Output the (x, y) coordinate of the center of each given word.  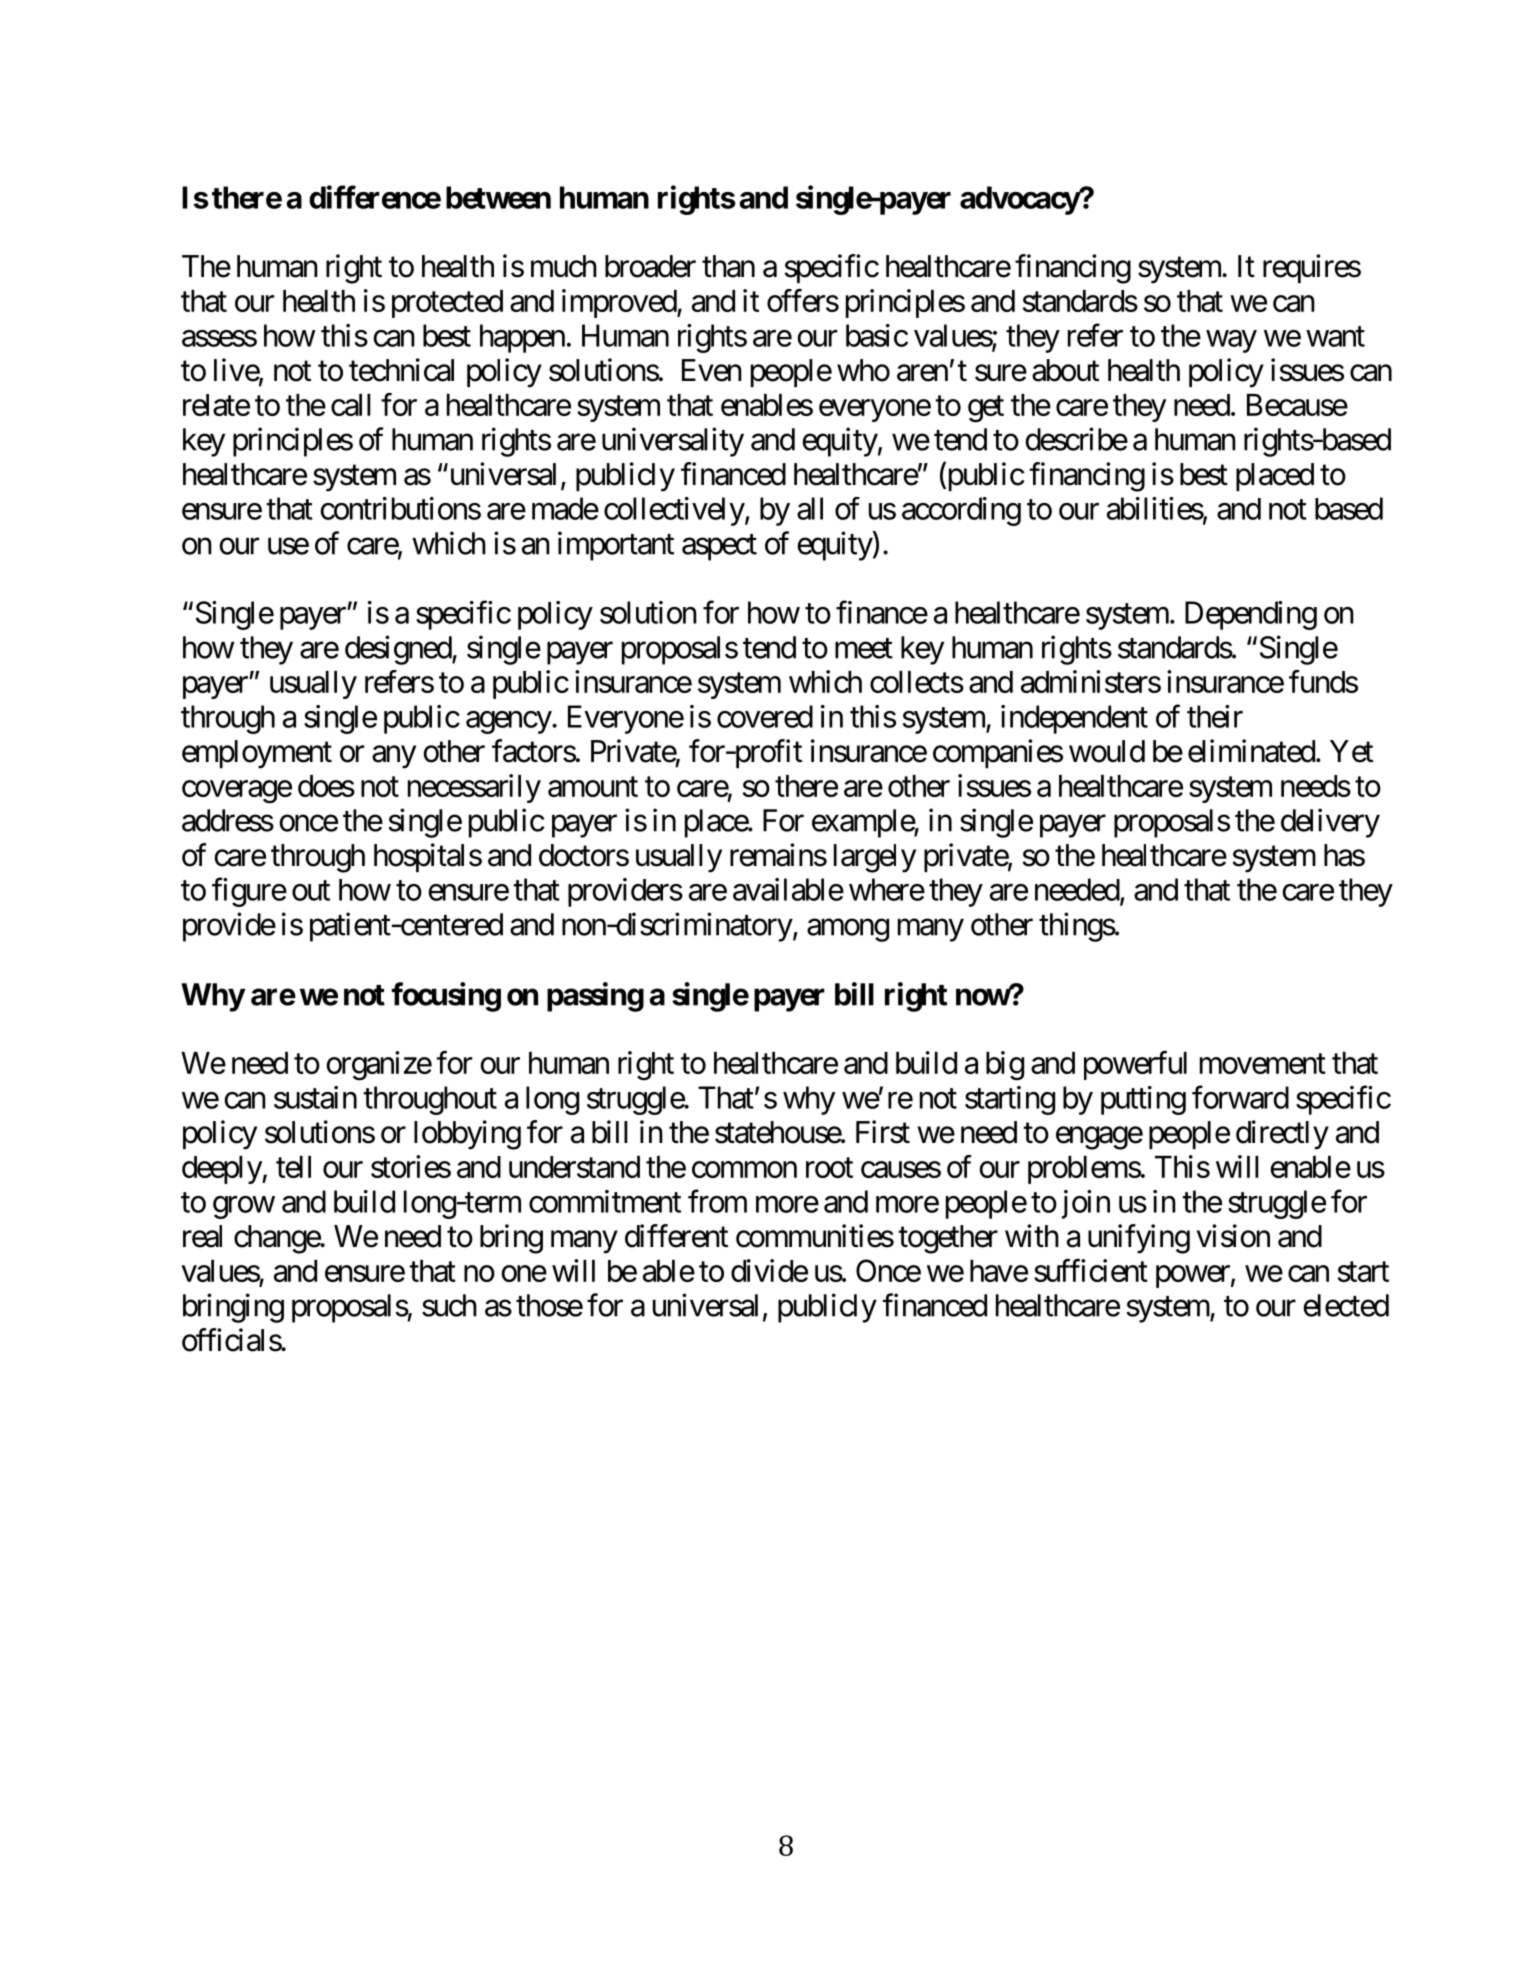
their (1215, 716)
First (883, 1132)
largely (875, 858)
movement (1263, 1064)
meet (864, 648)
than (728, 266)
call (351, 405)
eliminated (1251, 751)
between (498, 197)
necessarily (474, 788)
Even (712, 370)
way (1231, 341)
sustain (315, 1097)
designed (399, 650)
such (449, 1305)
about (1065, 370)
